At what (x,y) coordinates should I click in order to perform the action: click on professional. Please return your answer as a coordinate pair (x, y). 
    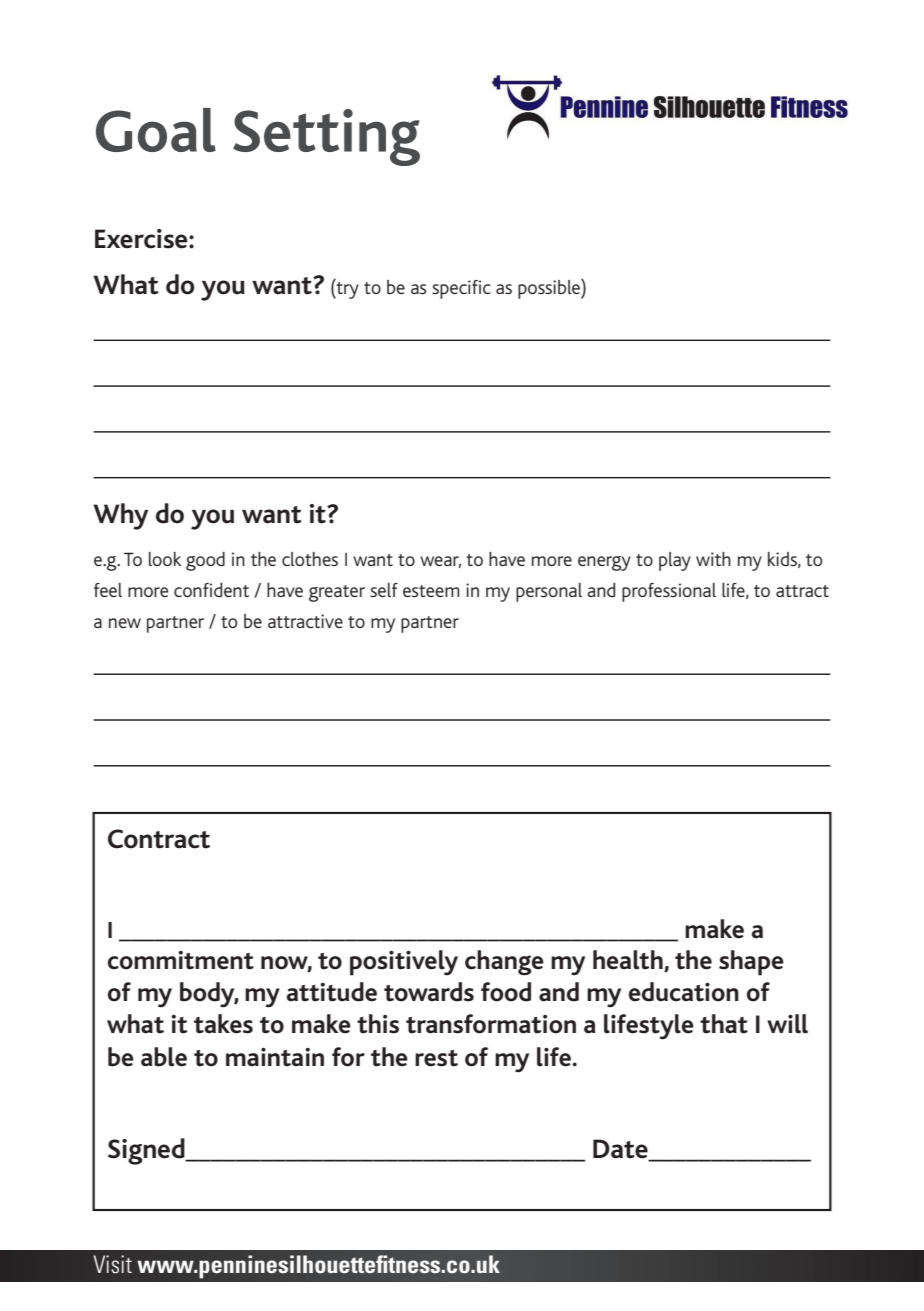
    Looking at the image, I should click on (669, 592).
